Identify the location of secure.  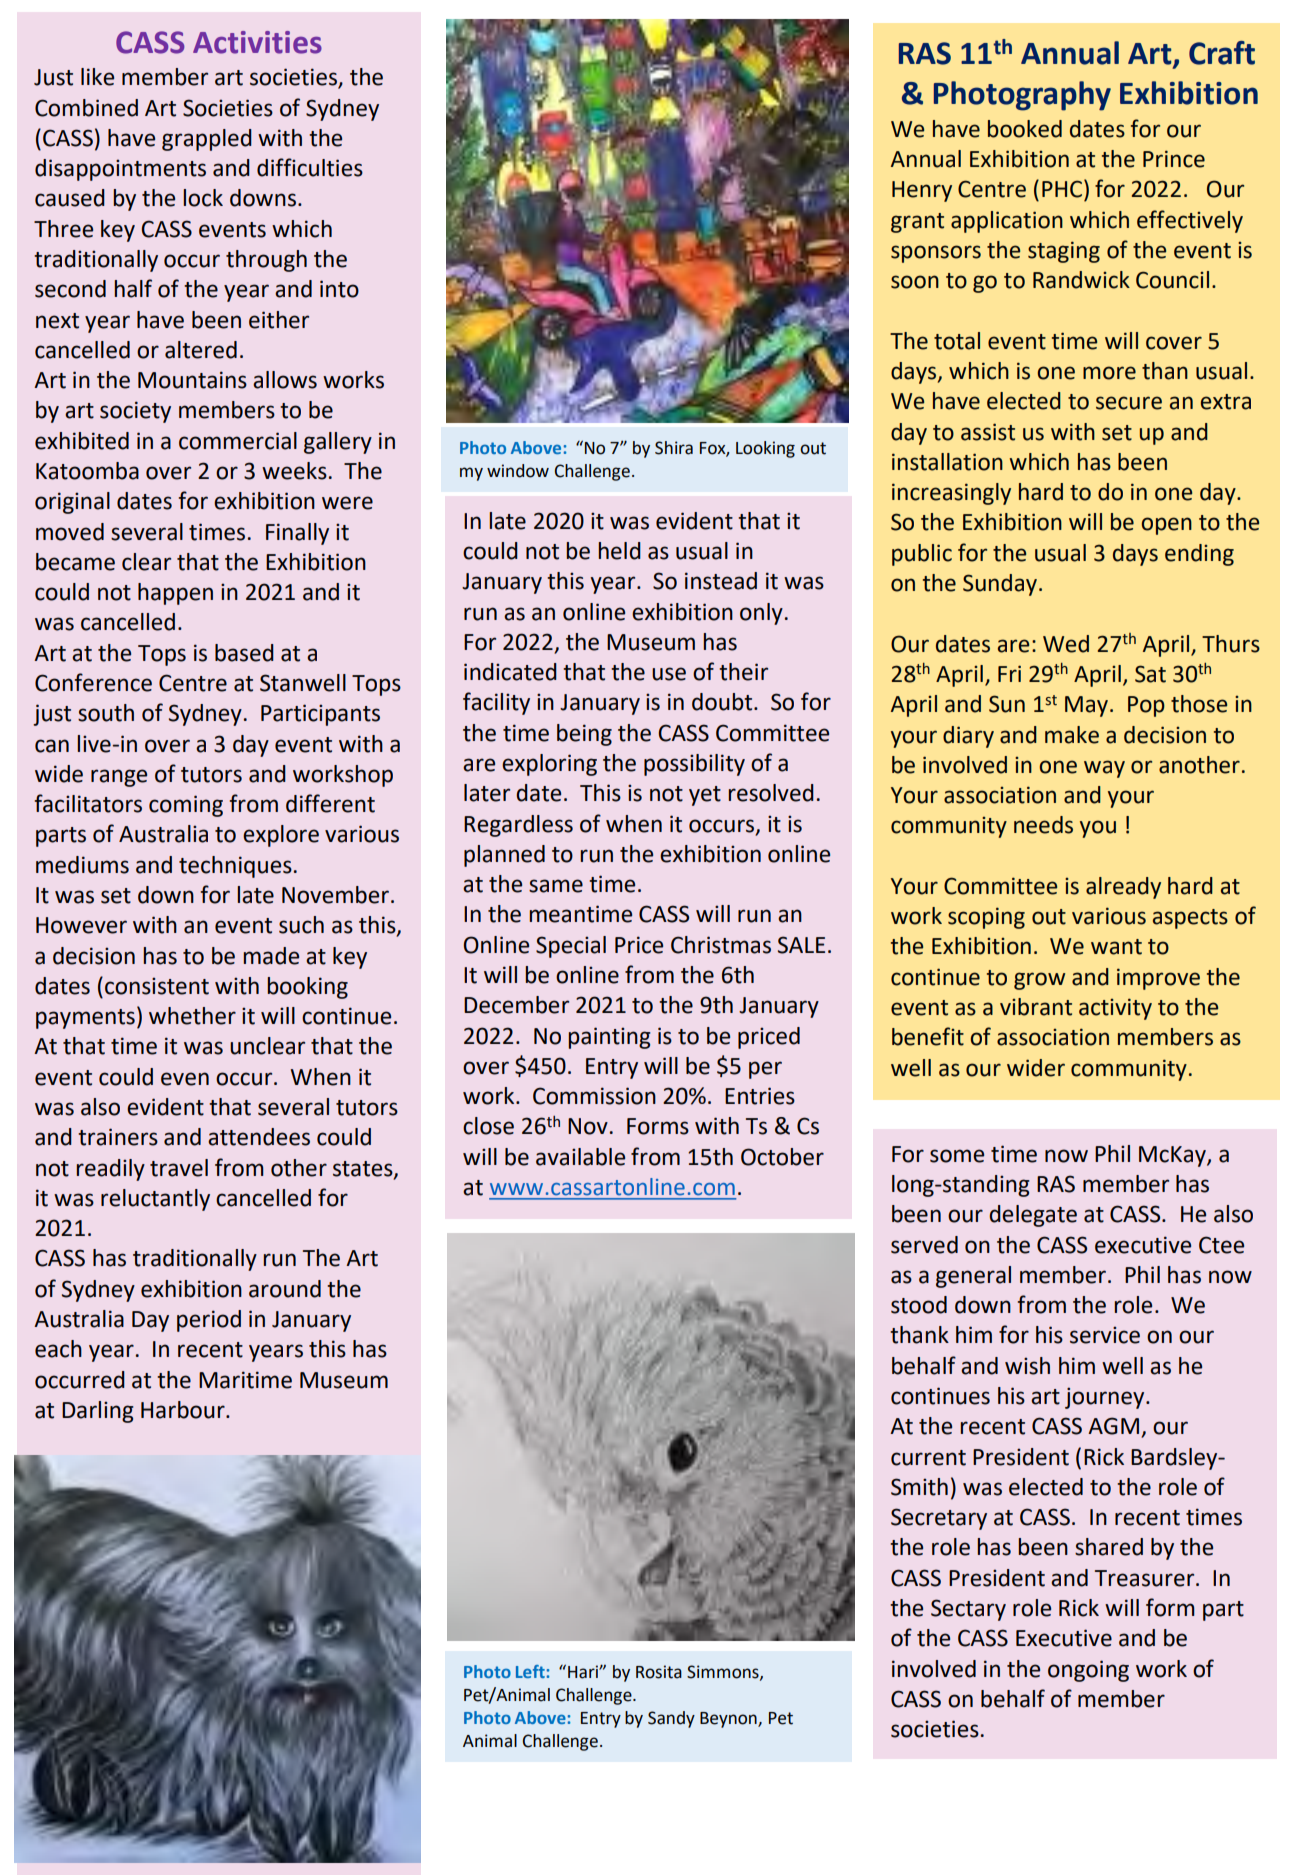
(1129, 403).
